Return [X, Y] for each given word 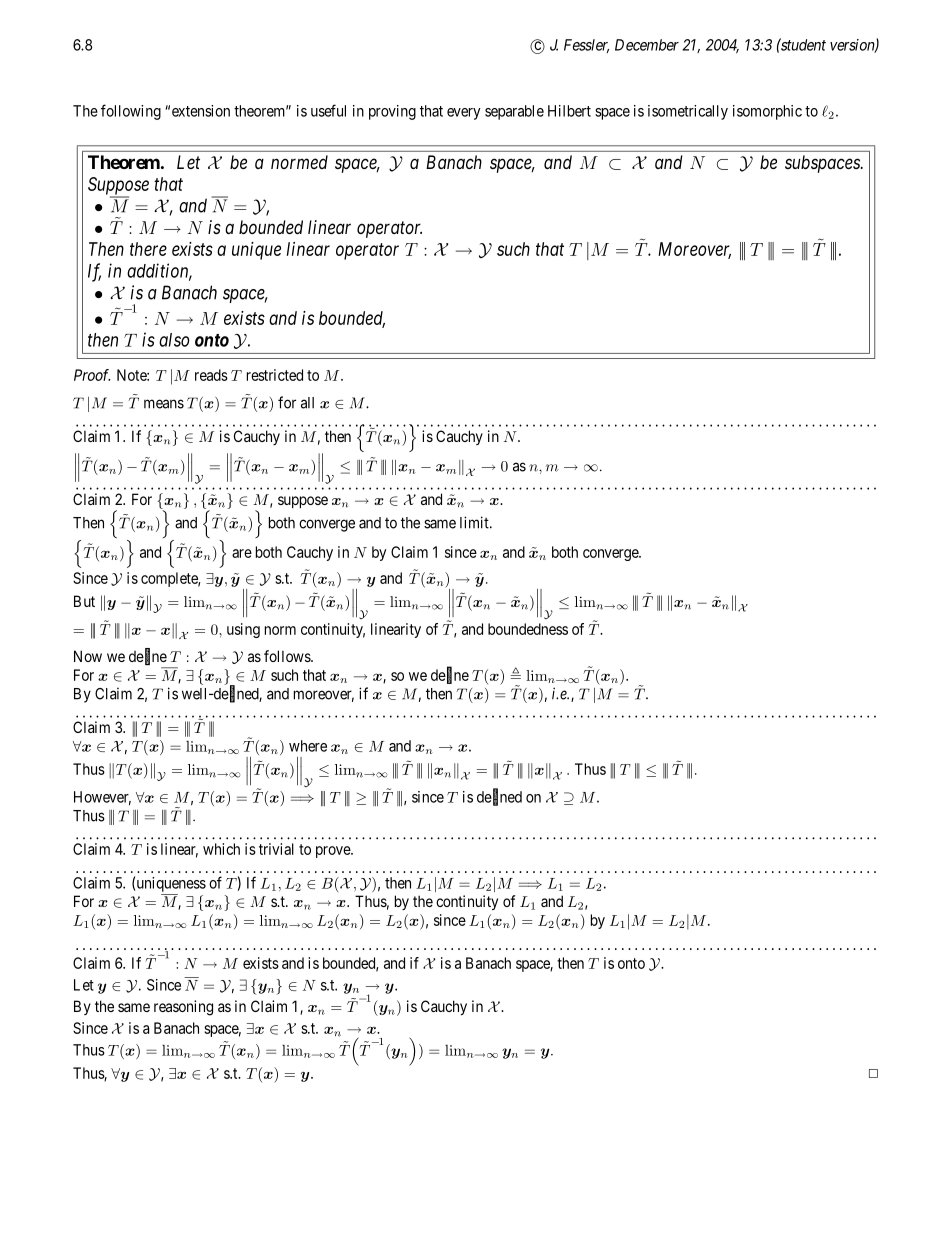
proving [392, 112]
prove [334, 852]
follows [288, 656]
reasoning [183, 1008]
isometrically [688, 112]
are [242, 553]
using [243, 630]
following [131, 112]
